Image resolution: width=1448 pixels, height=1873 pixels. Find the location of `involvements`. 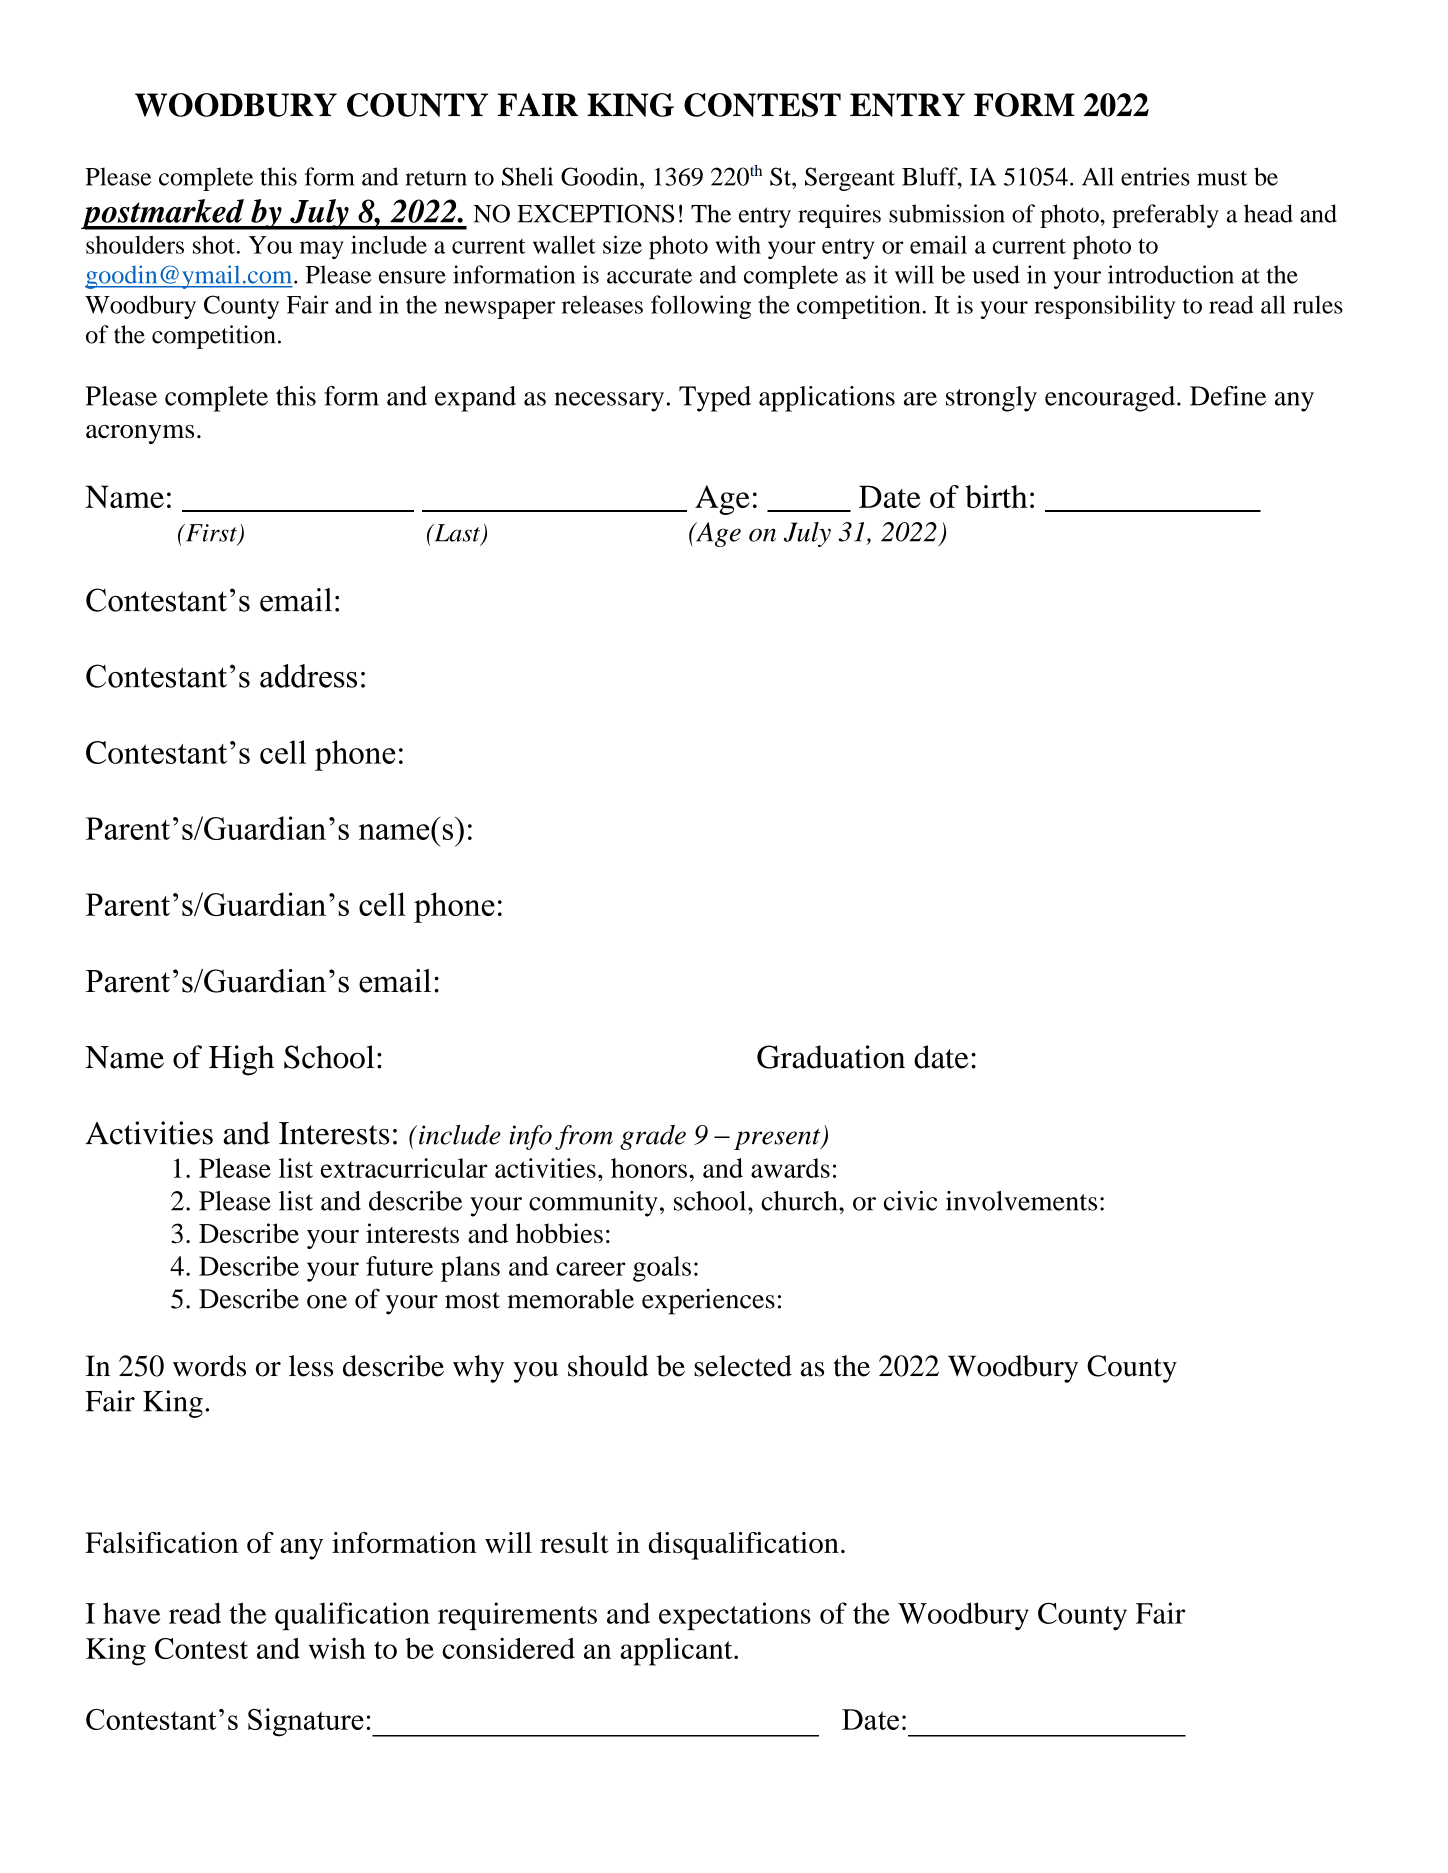

involvements is located at coordinates (1021, 1201).
